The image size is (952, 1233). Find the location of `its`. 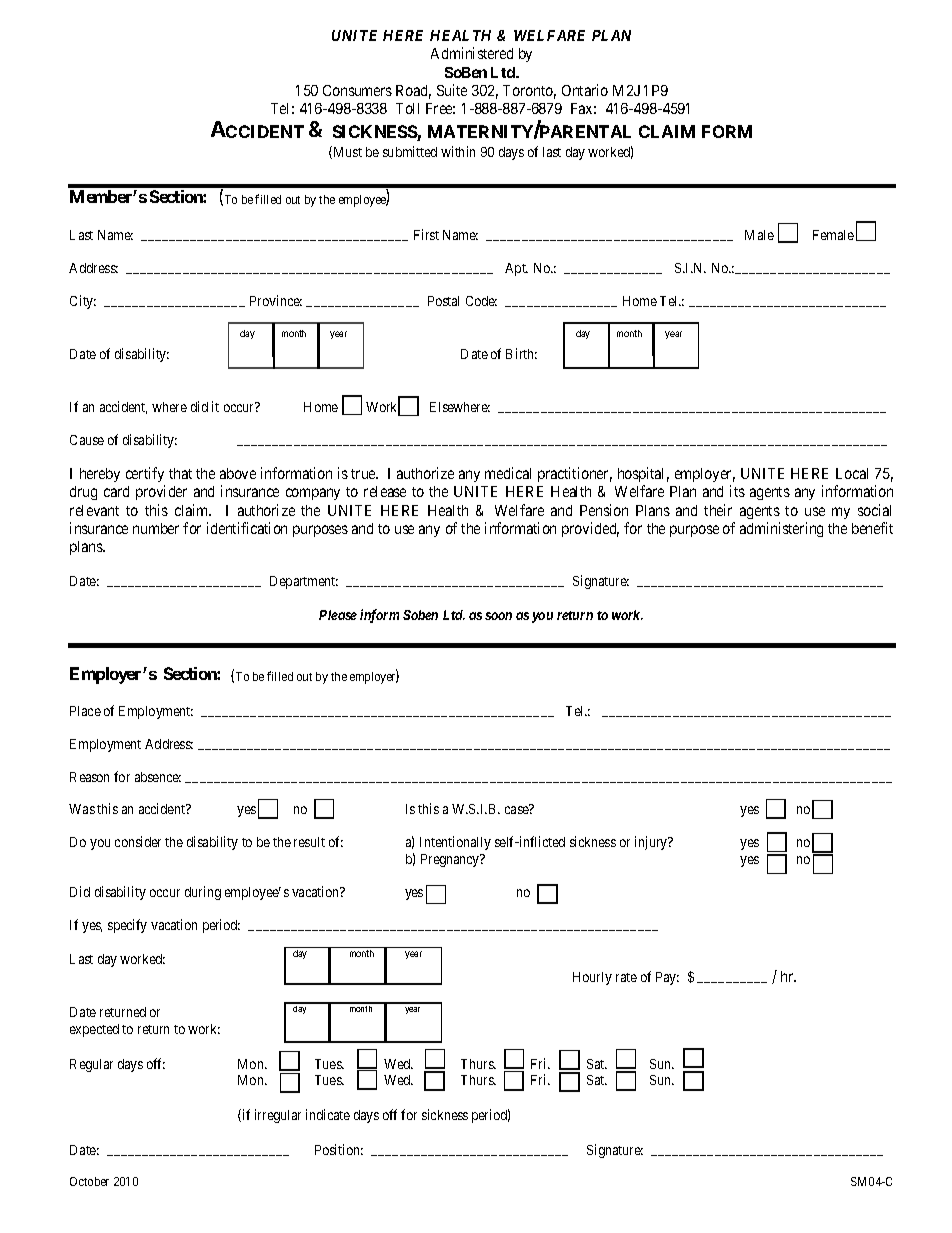

its is located at coordinates (737, 491).
